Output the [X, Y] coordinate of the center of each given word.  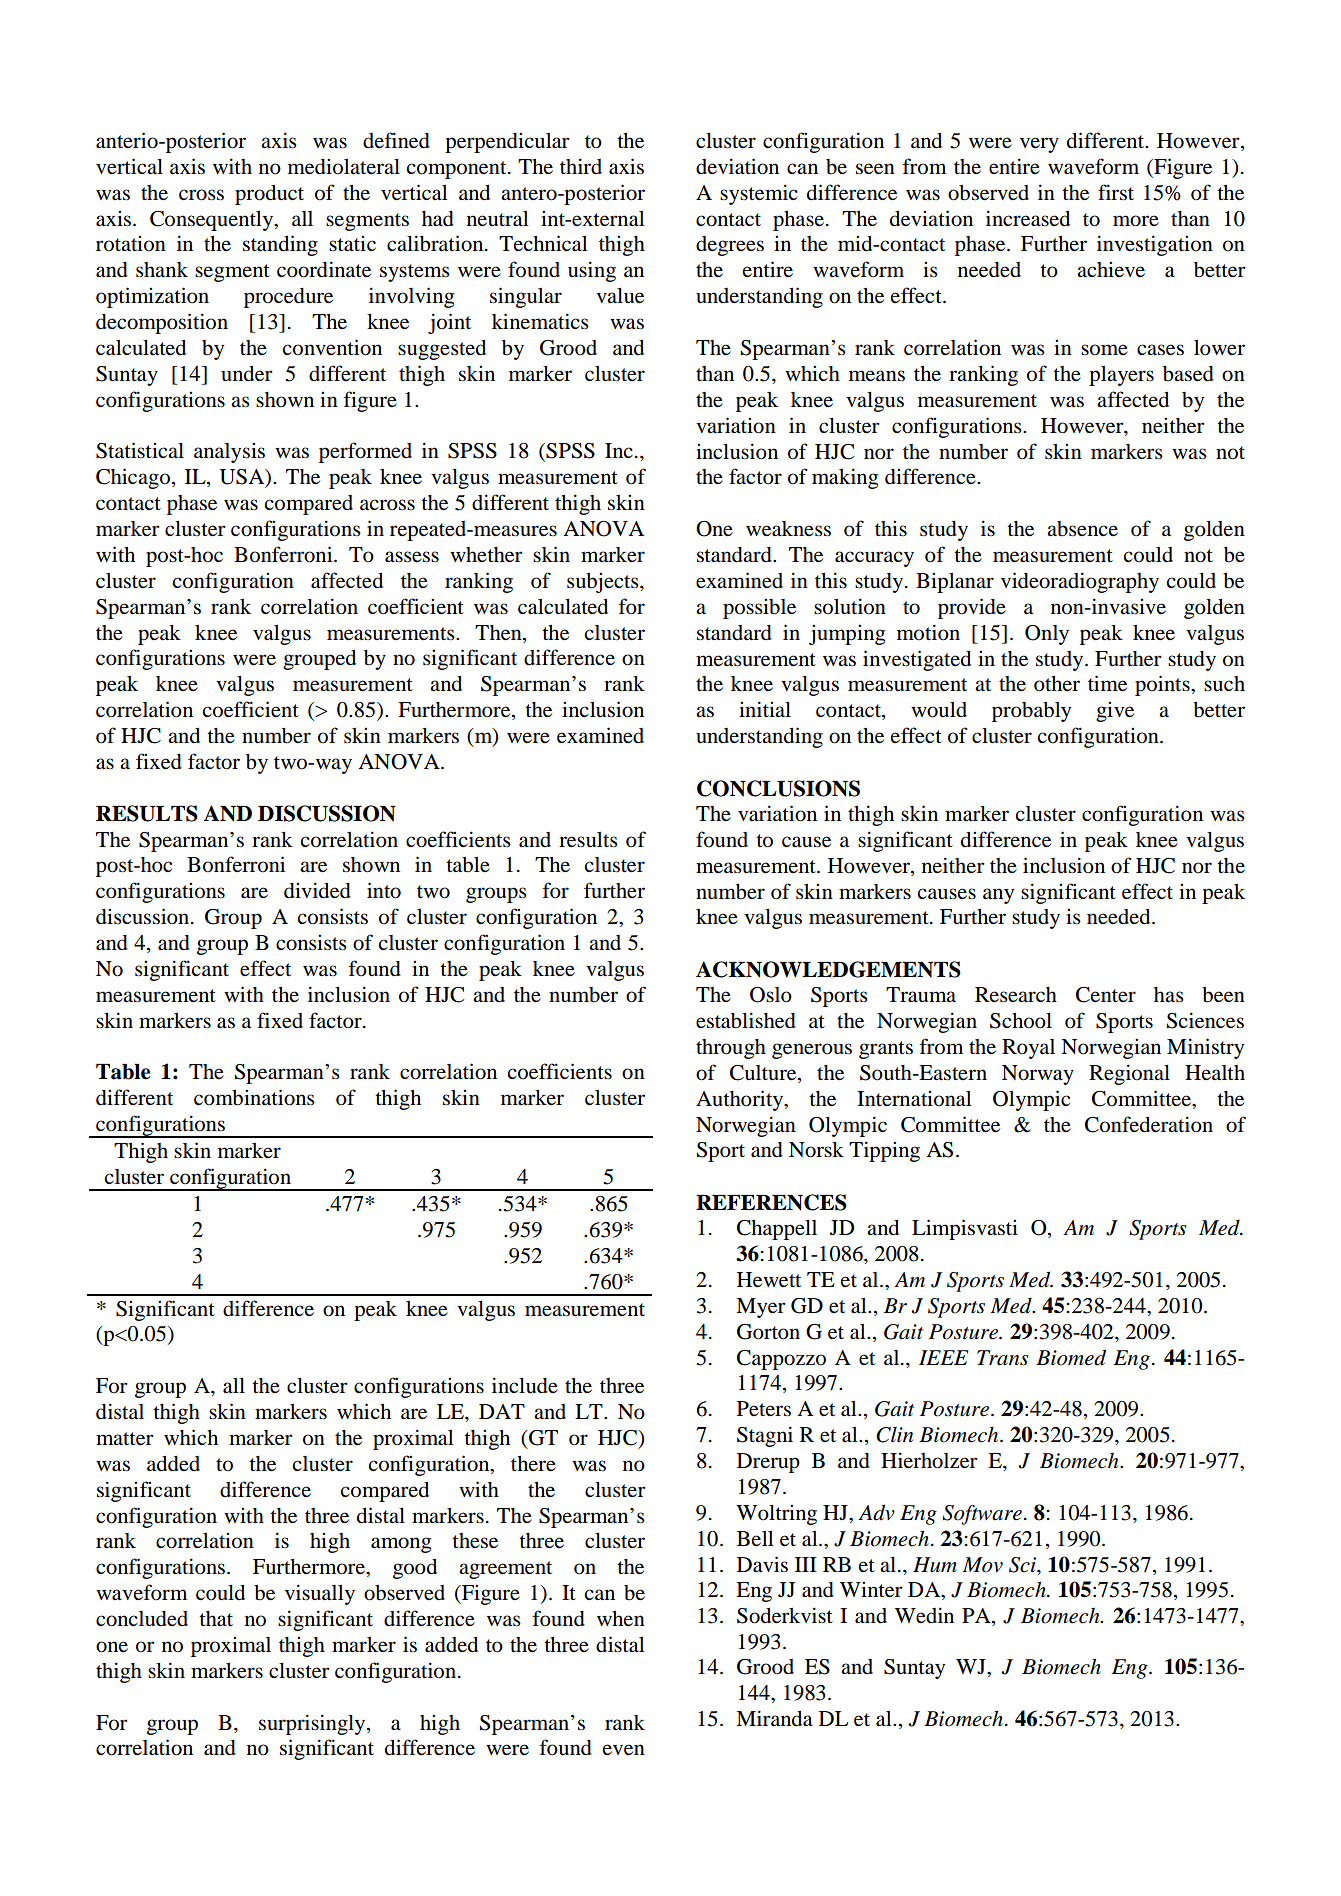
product [269, 195]
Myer [761, 1308]
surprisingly [313, 1724]
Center [1106, 995]
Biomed [1071, 1357]
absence [1082, 529]
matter [125, 1439]
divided [317, 890]
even [624, 1750]
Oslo [771, 995]
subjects [604, 582]
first [1116, 192]
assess [412, 557]
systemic [759, 194]
